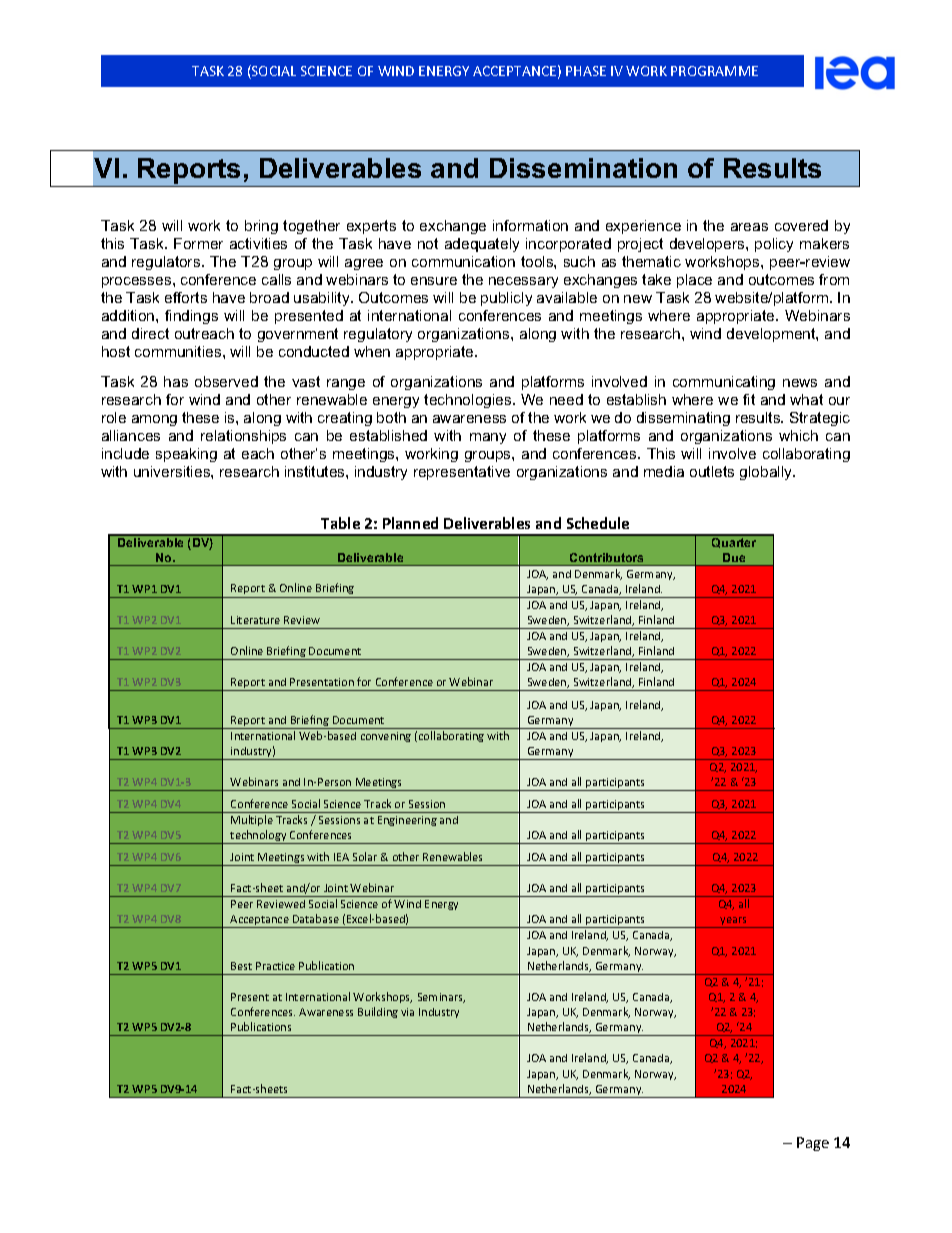 This screenshot has width=952, height=1233. I want to click on years, so click(734, 922).
